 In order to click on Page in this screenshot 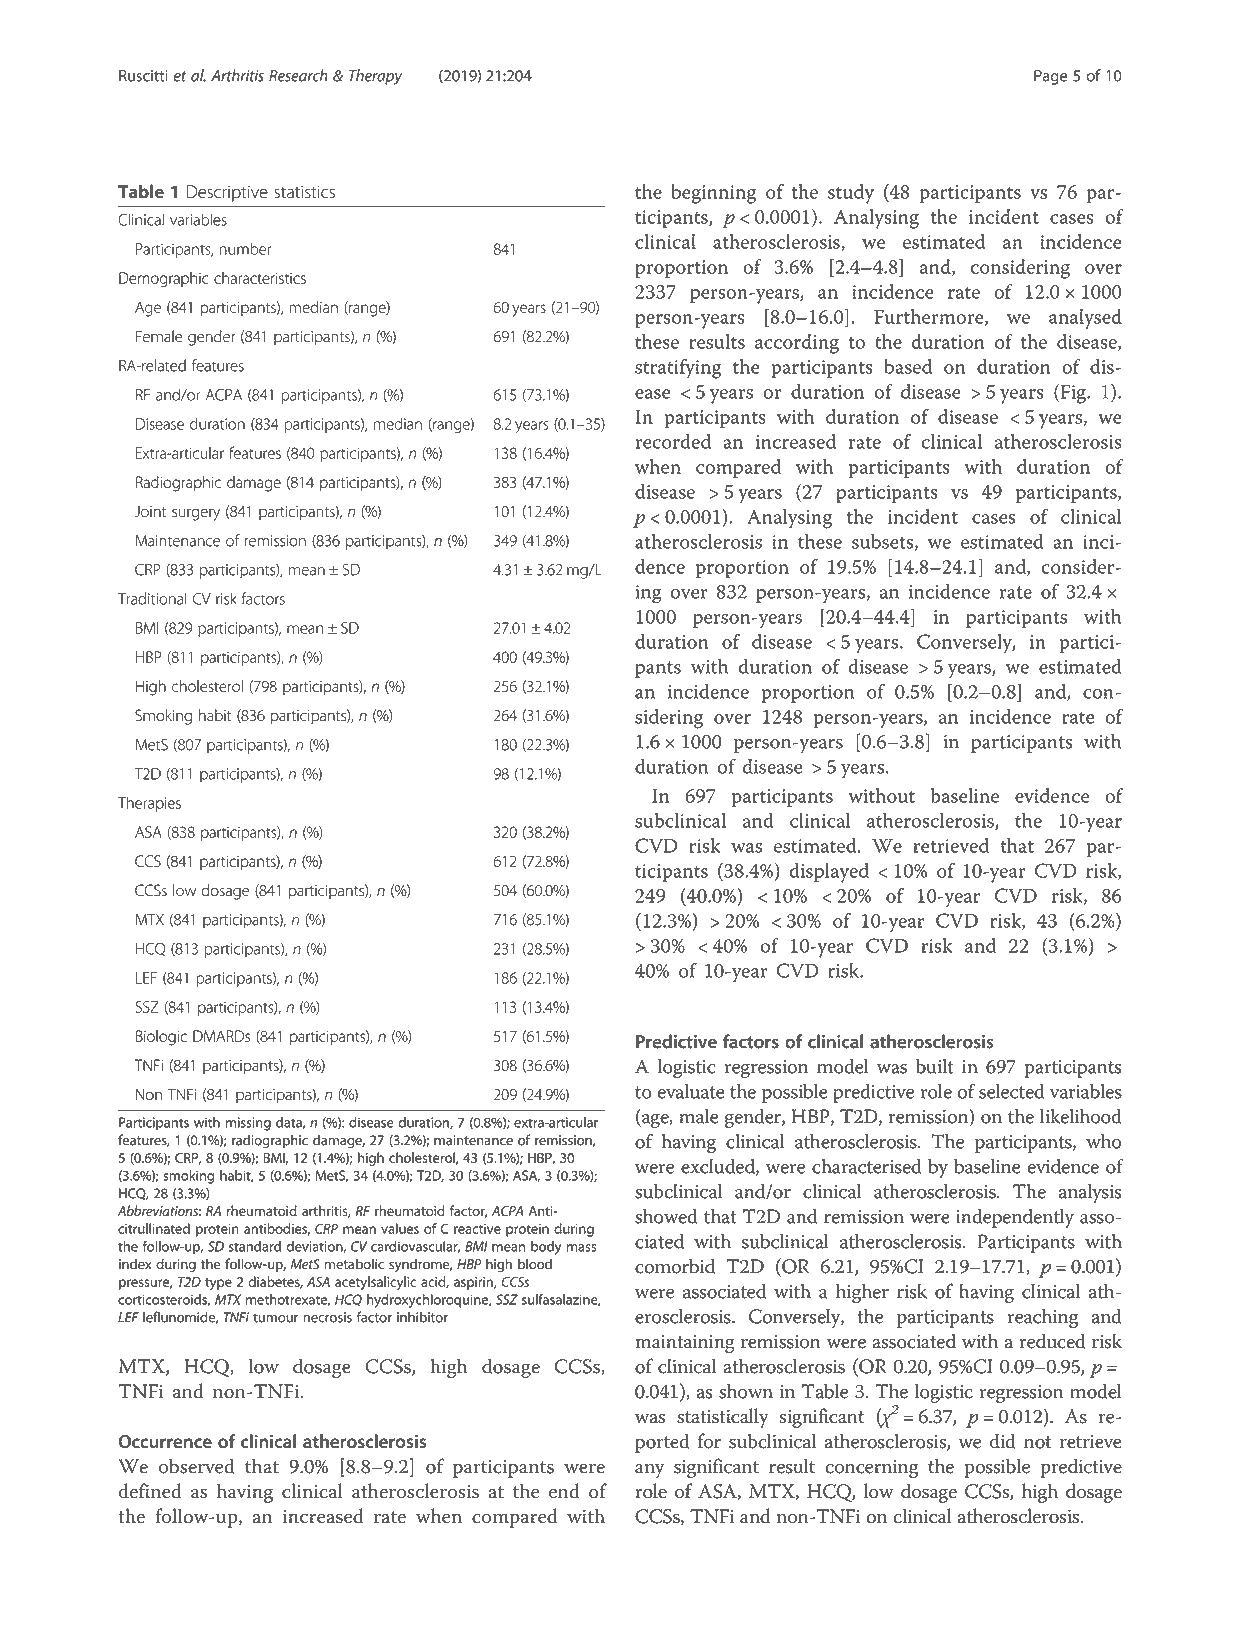, I will do `click(1050, 77)`.
